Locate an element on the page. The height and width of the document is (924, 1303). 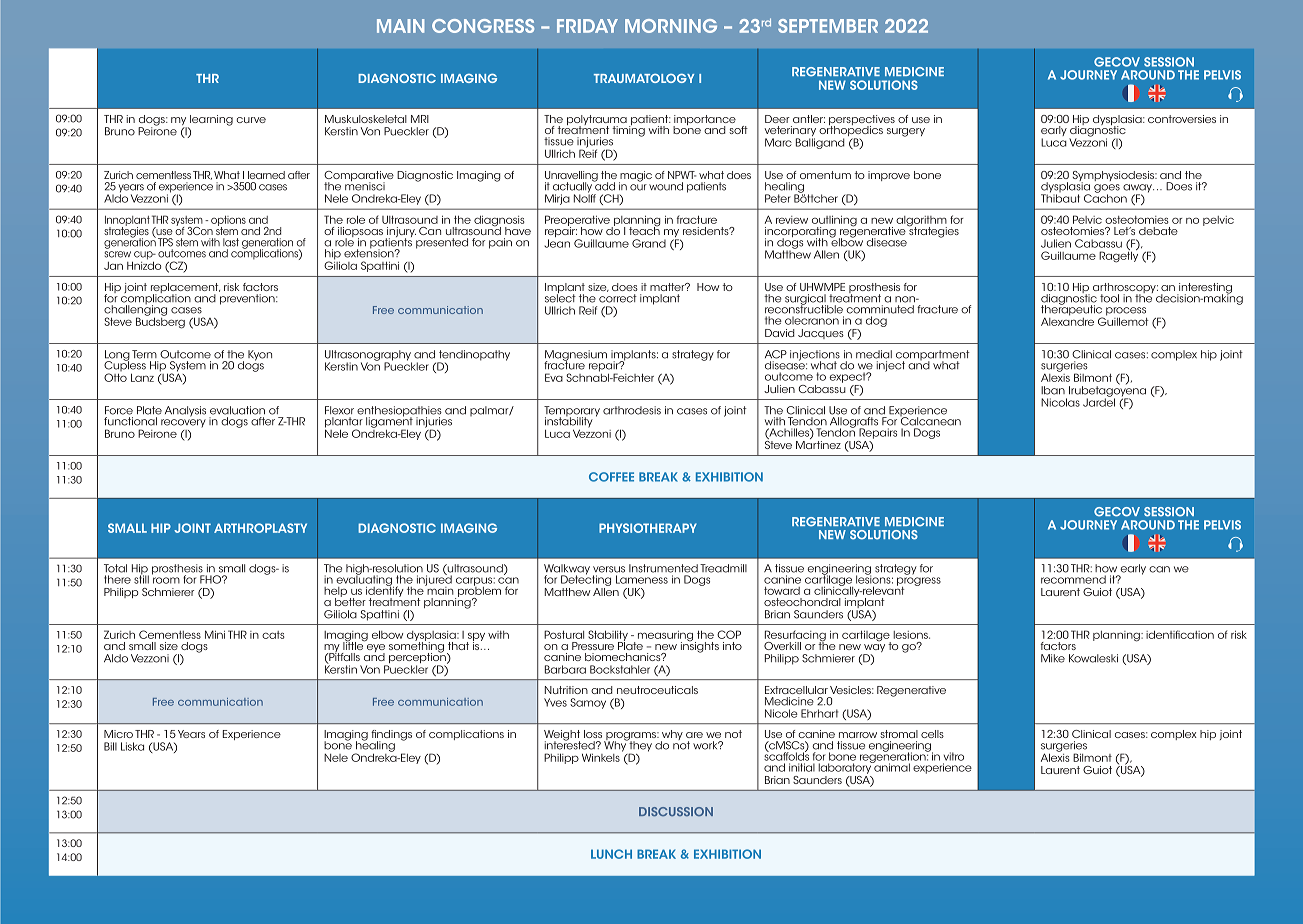
DISCUSSION is located at coordinates (676, 811).
